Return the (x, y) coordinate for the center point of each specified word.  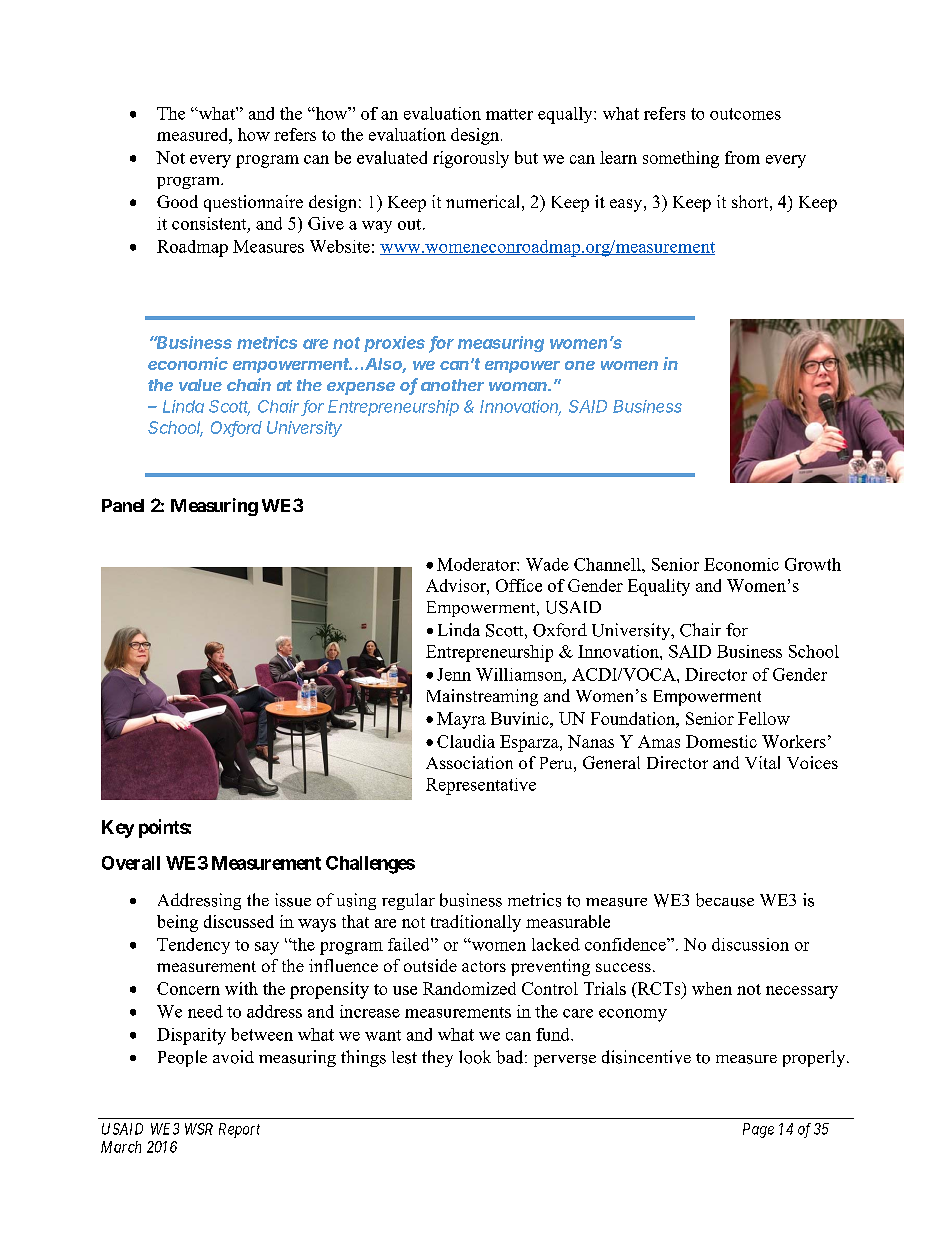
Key (118, 829)
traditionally (476, 923)
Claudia (466, 741)
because (725, 900)
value (200, 385)
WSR (199, 1129)
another (452, 385)
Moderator (477, 564)
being (177, 923)
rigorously (471, 159)
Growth (813, 564)
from (742, 157)
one (580, 365)
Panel (123, 505)
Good (177, 201)
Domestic (721, 741)
